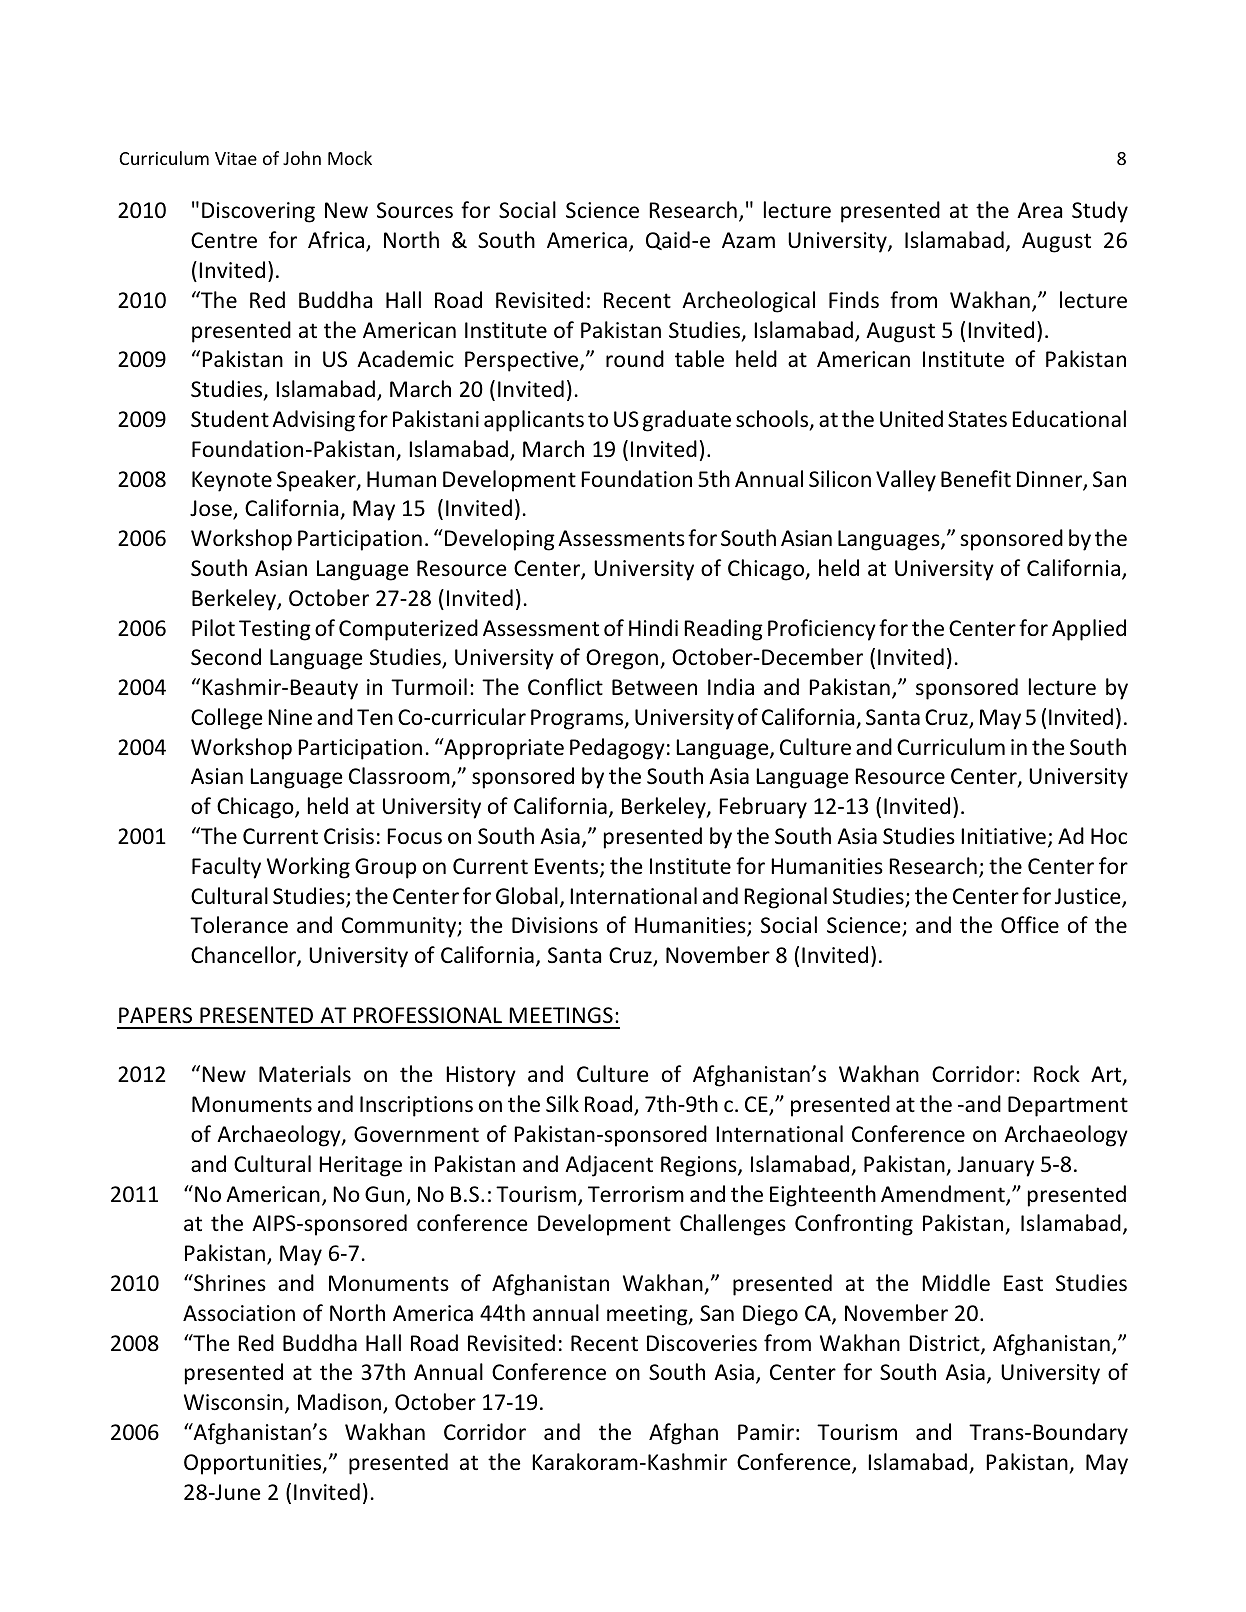  I want to click on Applied, so click(1089, 630).
